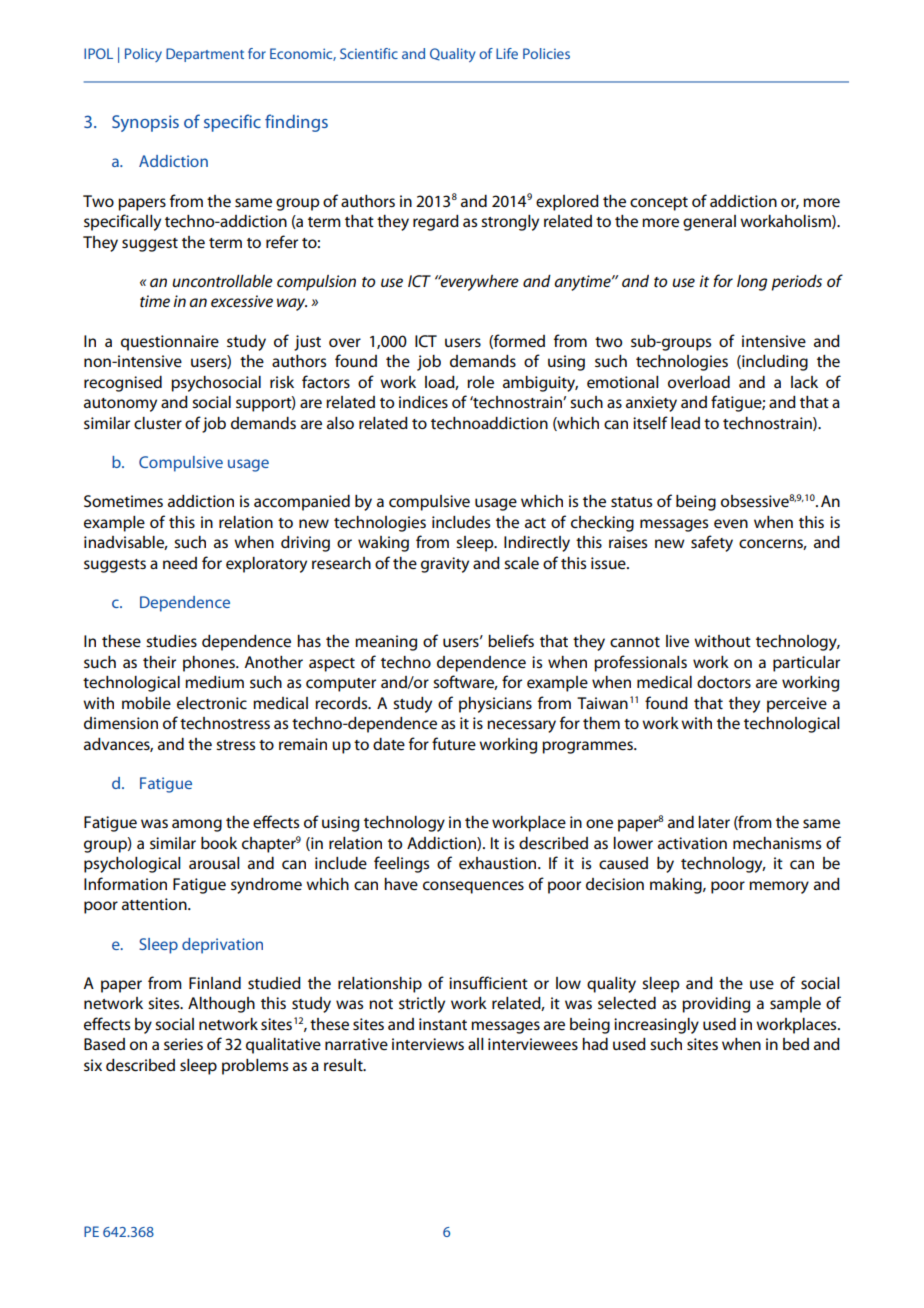 This page has height=1308, width=924. What do you see at coordinates (423, 402) in the page?
I see `indices` at bounding box center [423, 402].
